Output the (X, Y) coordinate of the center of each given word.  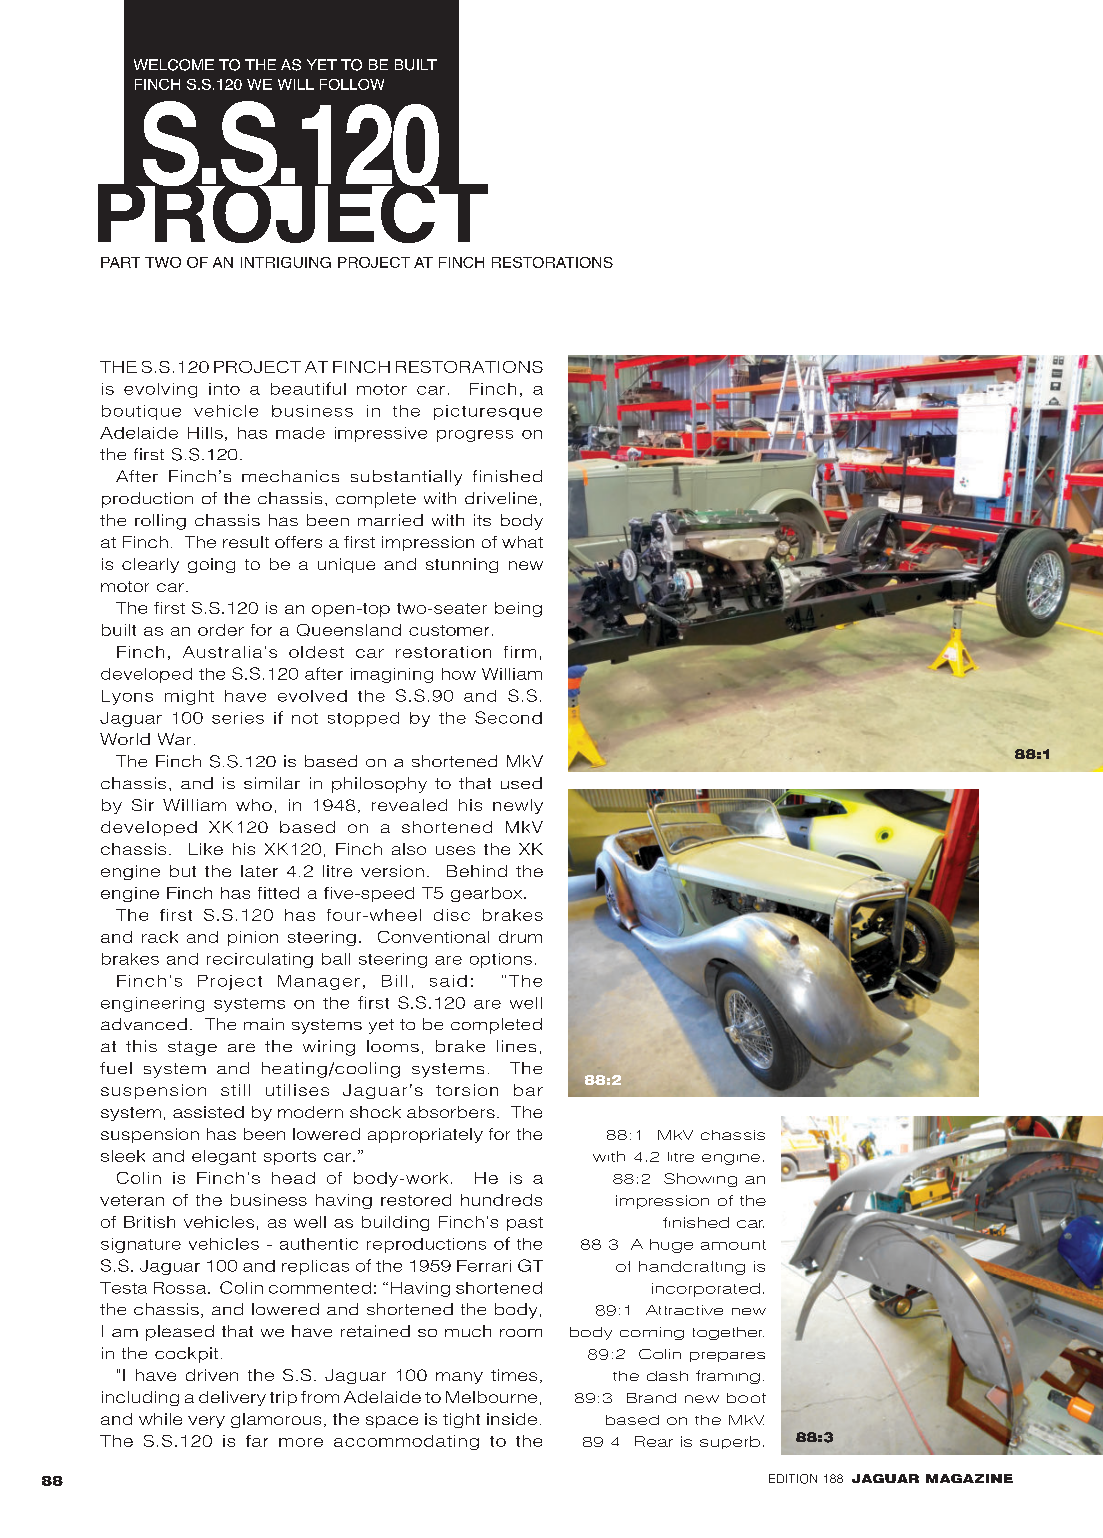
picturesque (488, 412)
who (254, 805)
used (521, 783)
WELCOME (174, 65)
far (257, 1441)
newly (518, 806)
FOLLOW (352, 84)
